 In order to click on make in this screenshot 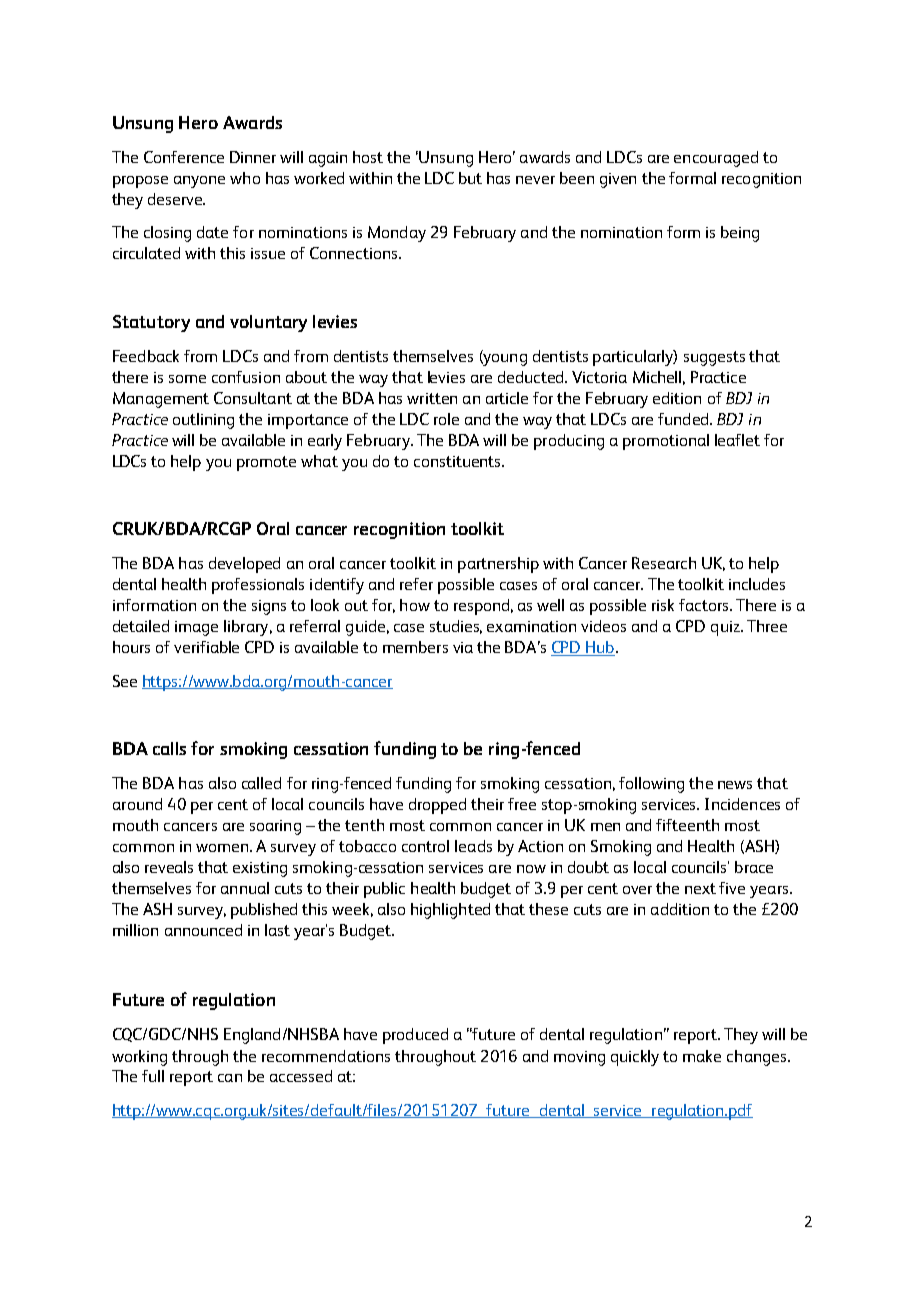, I will do `click(702, 1056)`.
